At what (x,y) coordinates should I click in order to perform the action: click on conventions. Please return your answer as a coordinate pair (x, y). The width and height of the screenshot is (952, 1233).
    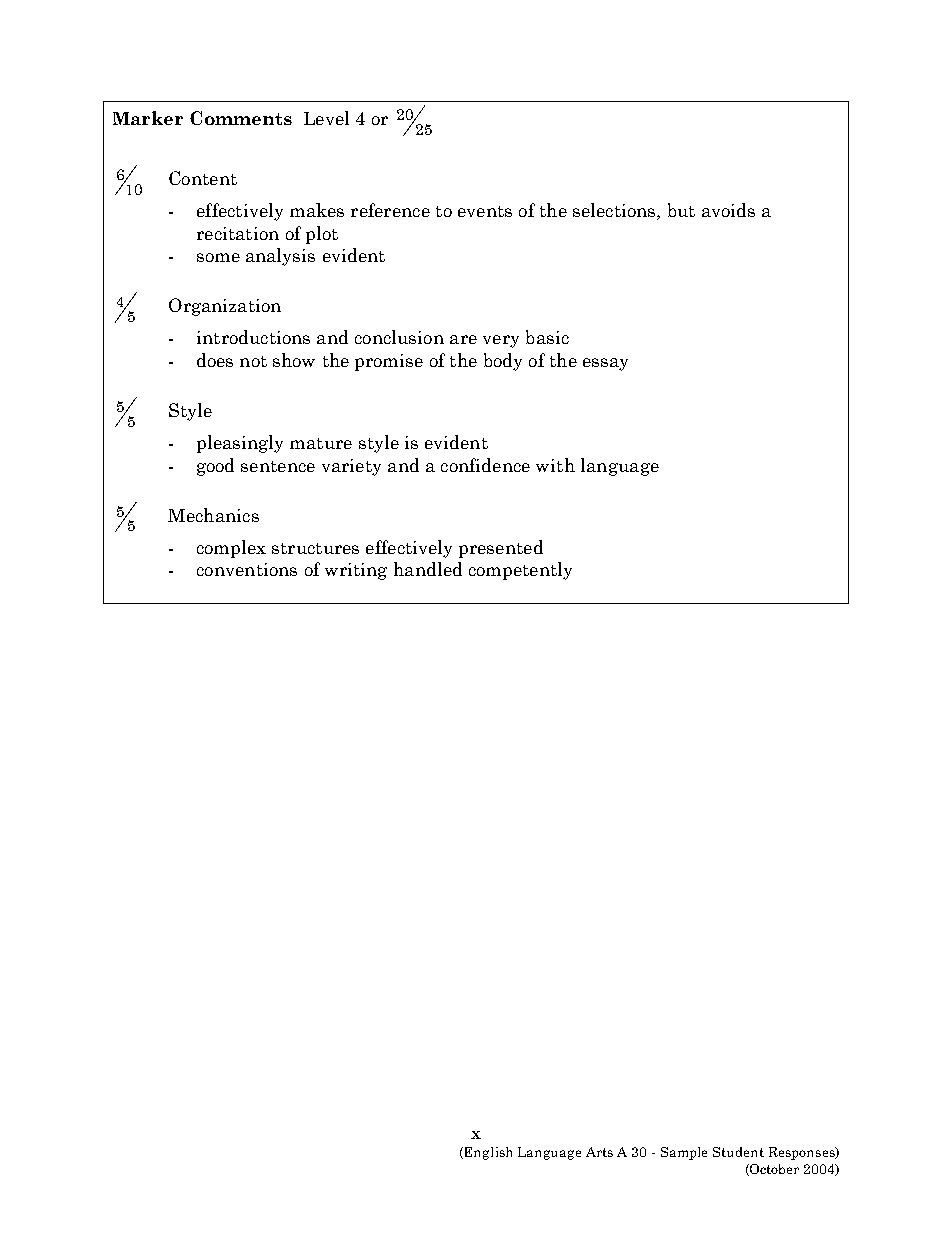
    Looking at the image, I should click on (247, 569).
